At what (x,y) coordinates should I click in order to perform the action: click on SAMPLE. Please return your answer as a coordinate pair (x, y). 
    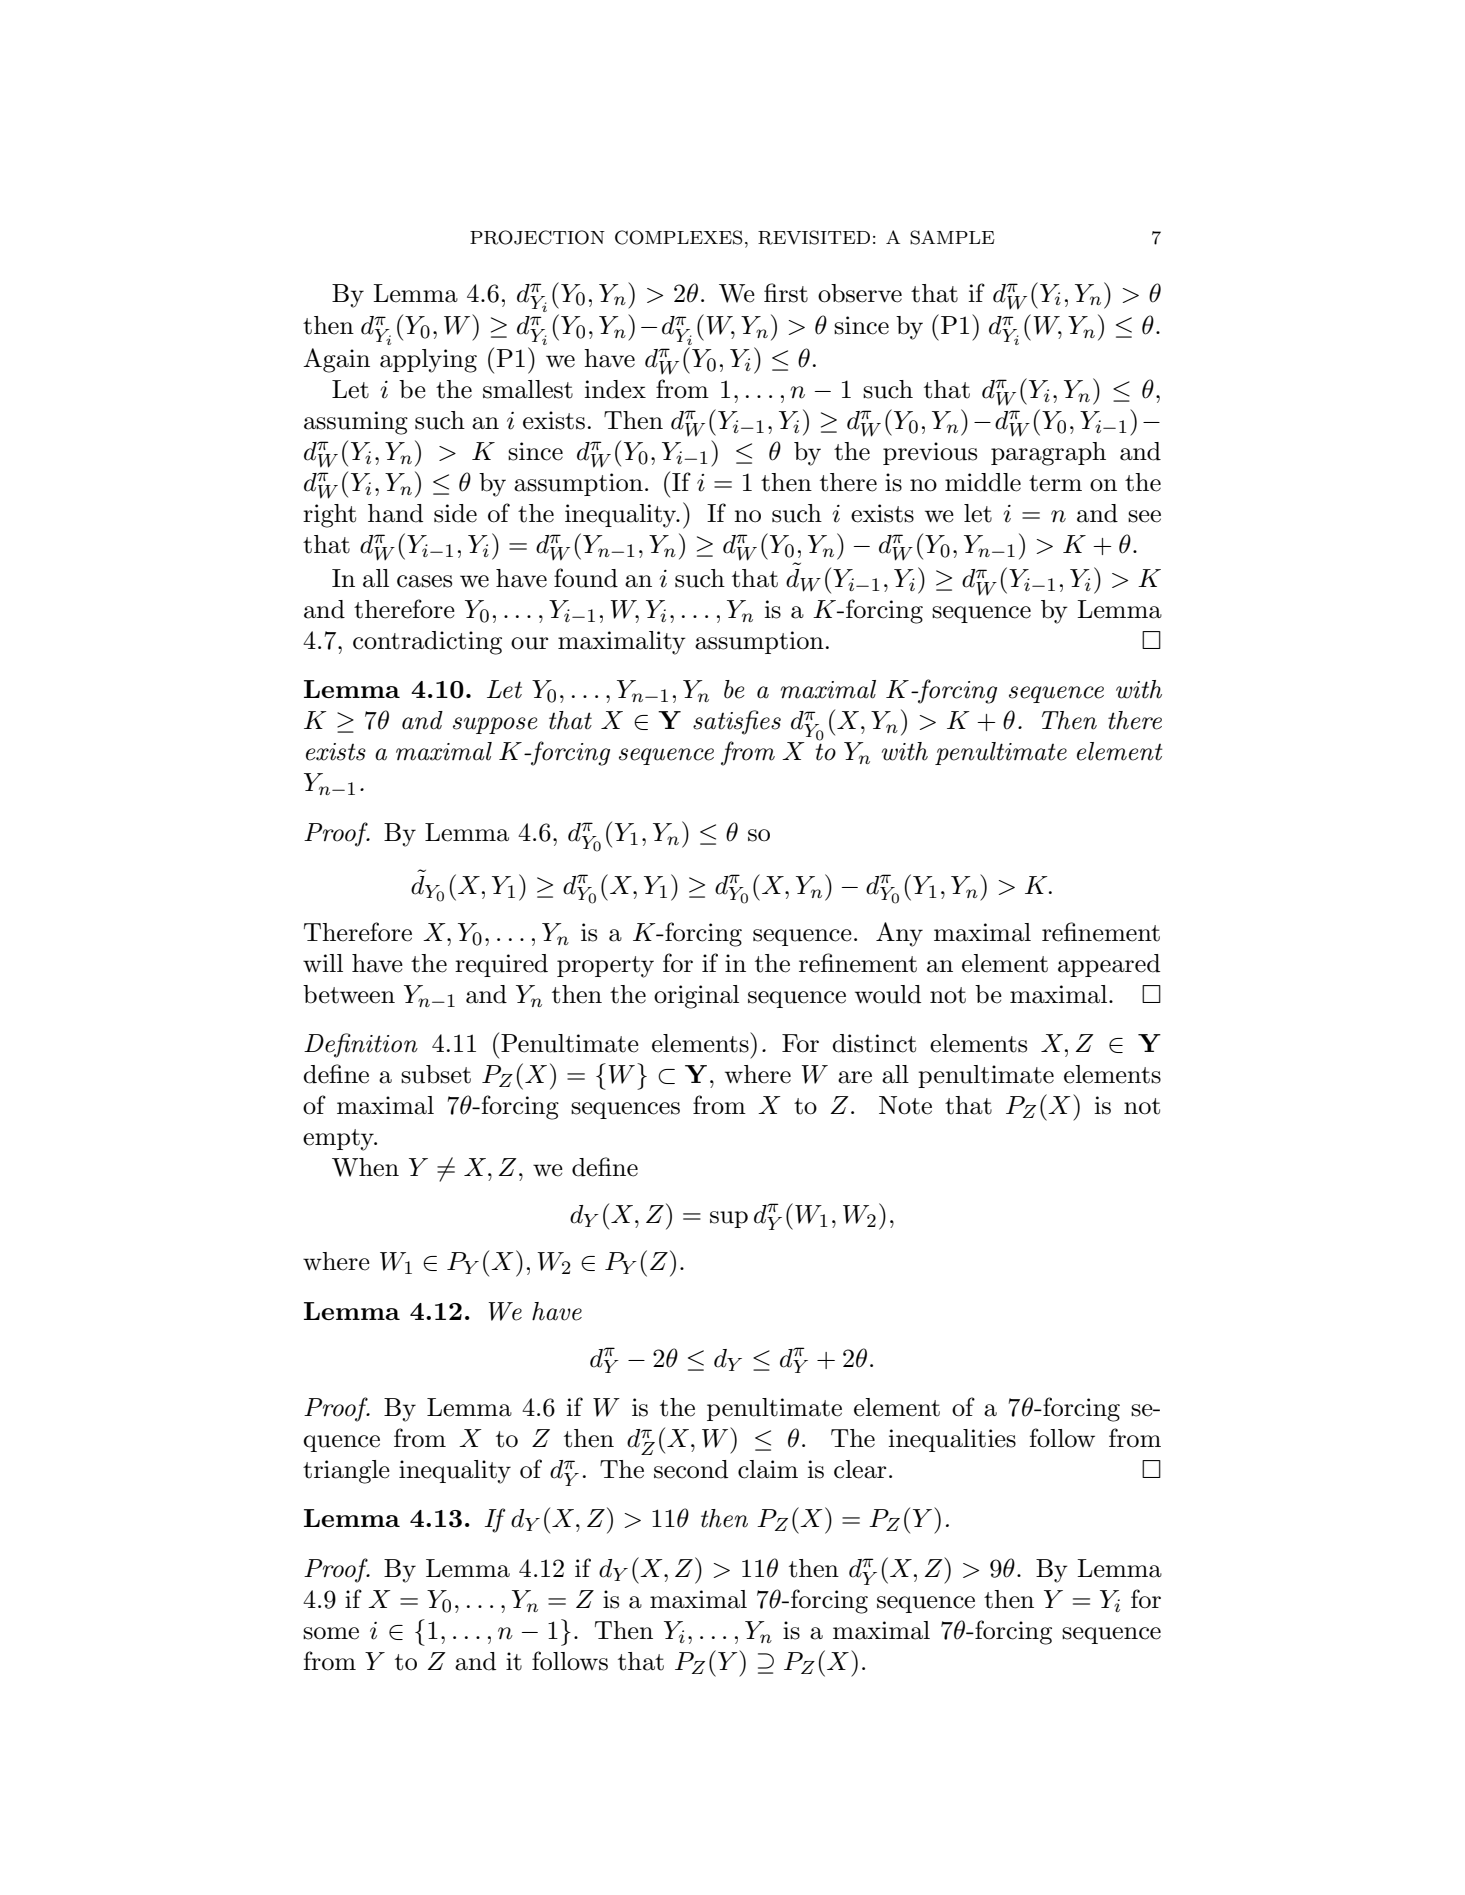
    Looking at the image, I should click on (952, 237).
